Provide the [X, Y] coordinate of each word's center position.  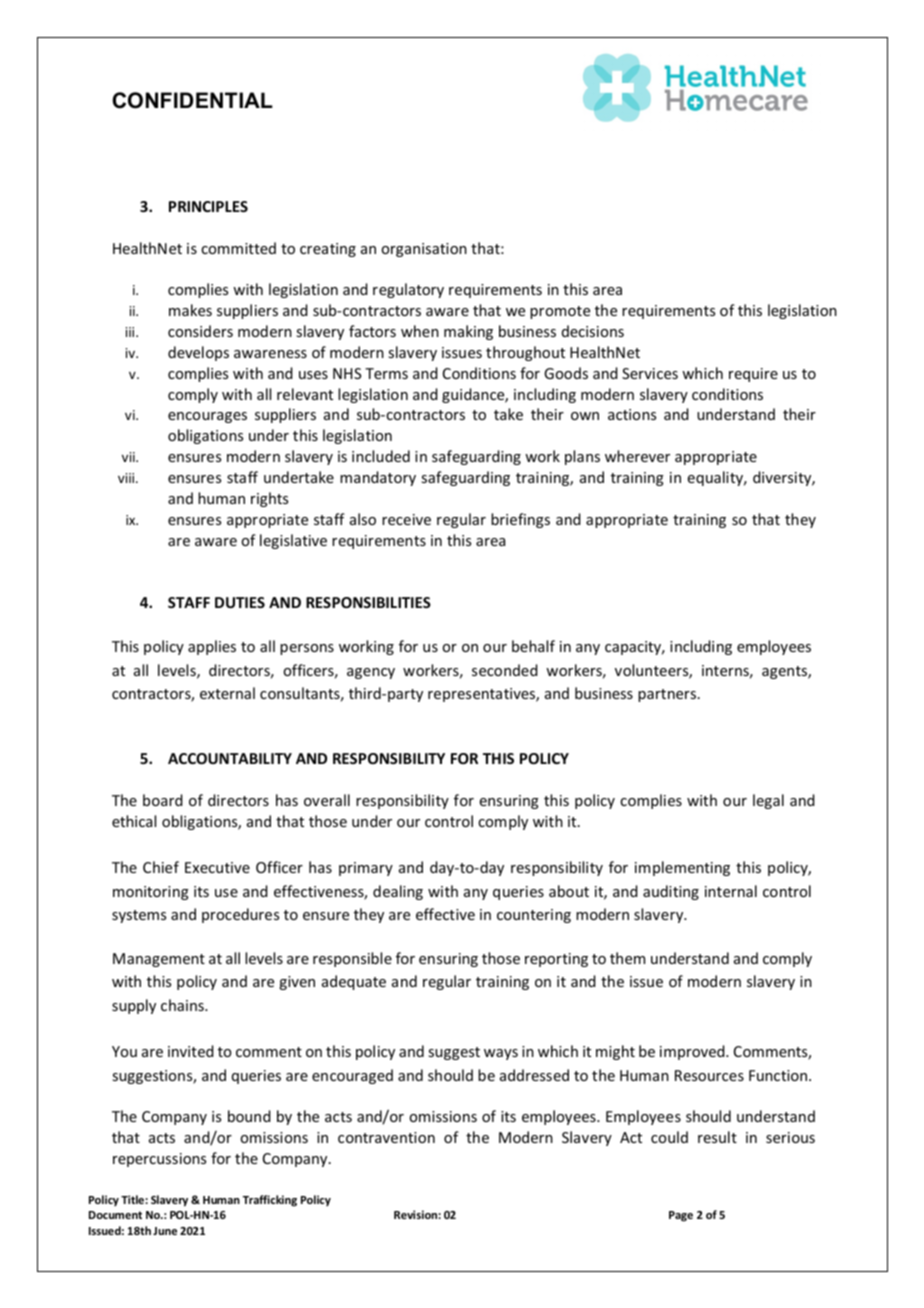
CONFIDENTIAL [192, 100]
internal [731, 891]
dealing [398, 892]
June [165, 1231]
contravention [386, 1137]
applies [212, 647]
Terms [386, 373]
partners [667, 695]
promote [560, 312]
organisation [424, 250]
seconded [505, 670]
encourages [207, 417]
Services [650, 373]
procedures [240, 915]
